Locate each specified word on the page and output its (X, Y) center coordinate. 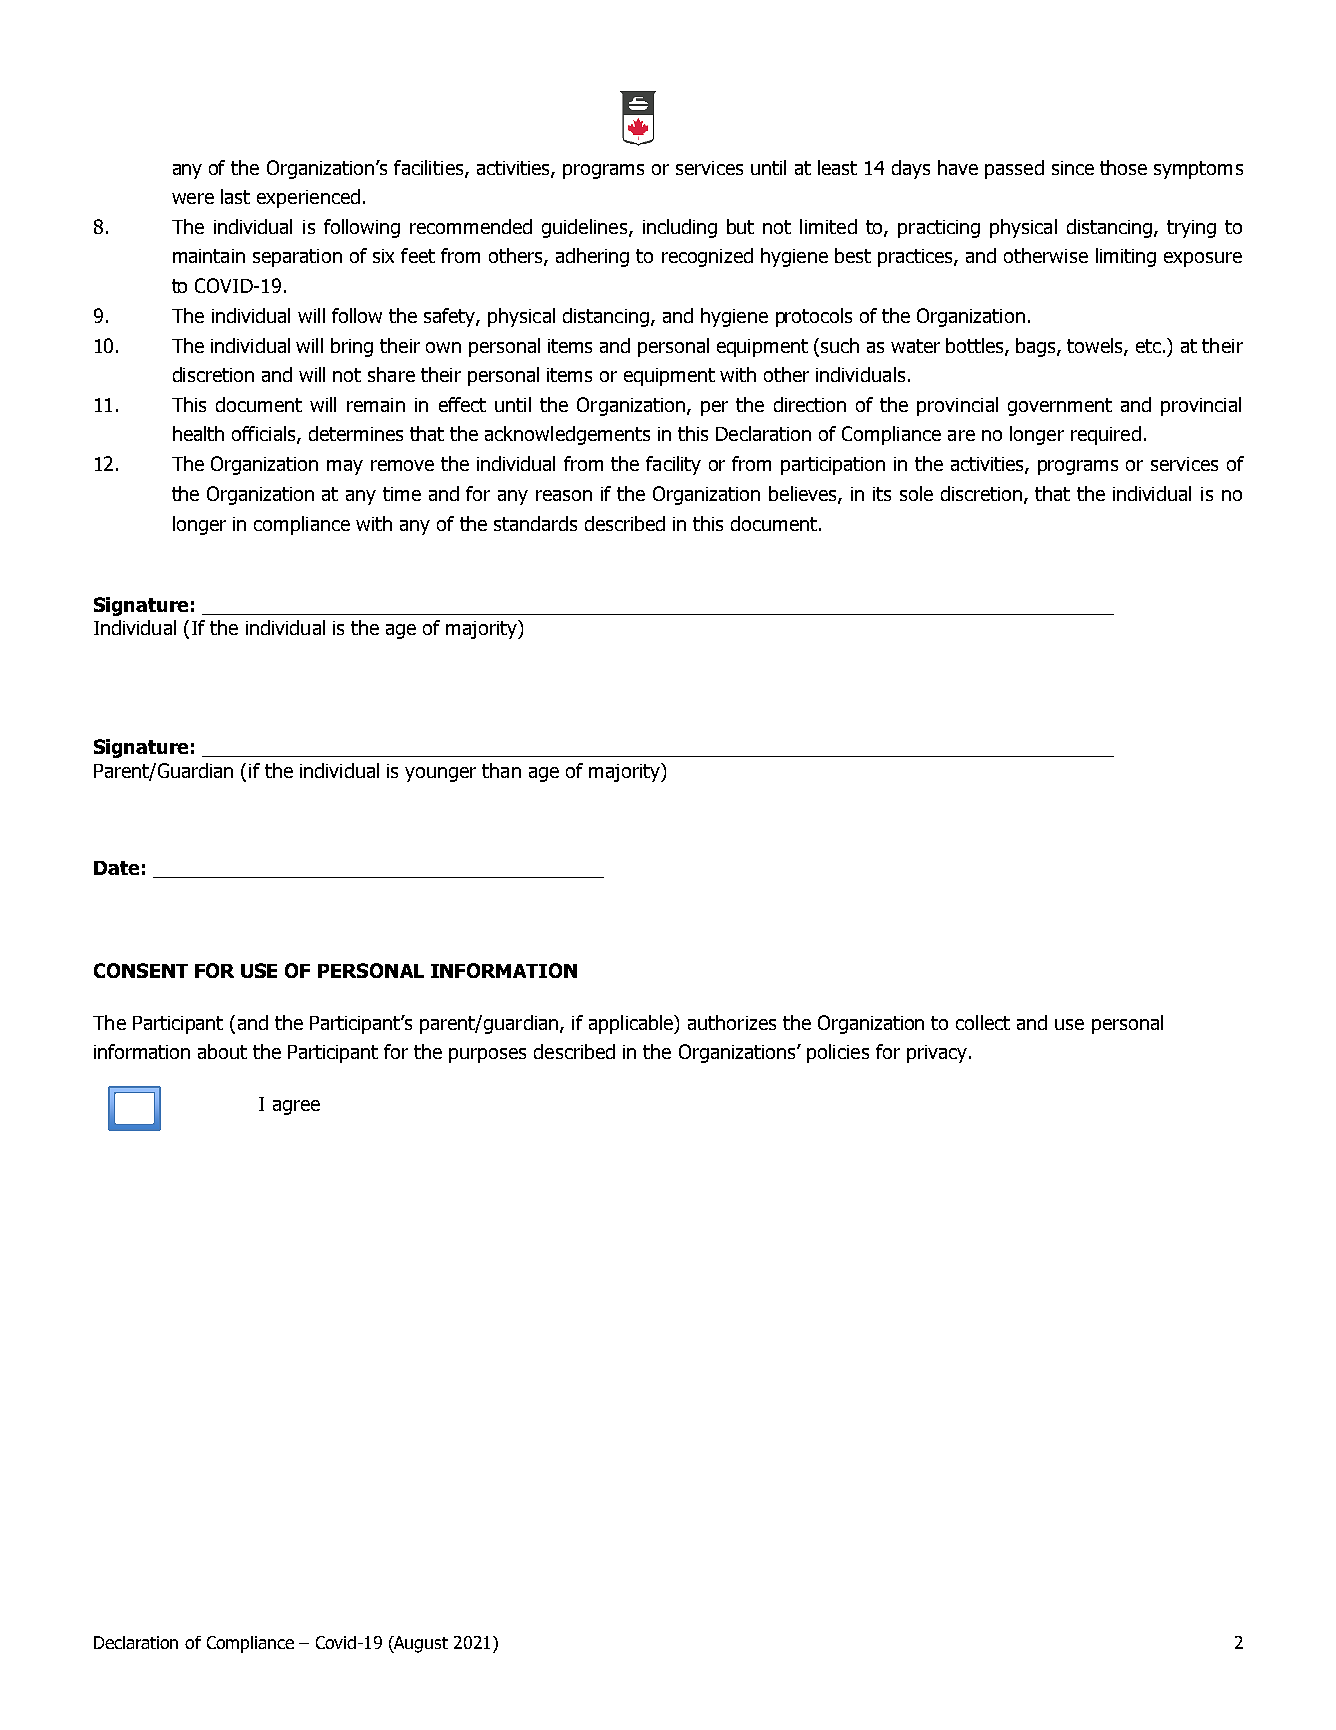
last (235, 196)
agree (296, 1107)
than (501, 770)
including (680, 228)
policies (838, 1053)
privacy (938, 1054)
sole (916, 493)
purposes (487, 1055)
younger (440, 774)
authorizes (732, 1022)
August (420, 1644)
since (1073, 168)
